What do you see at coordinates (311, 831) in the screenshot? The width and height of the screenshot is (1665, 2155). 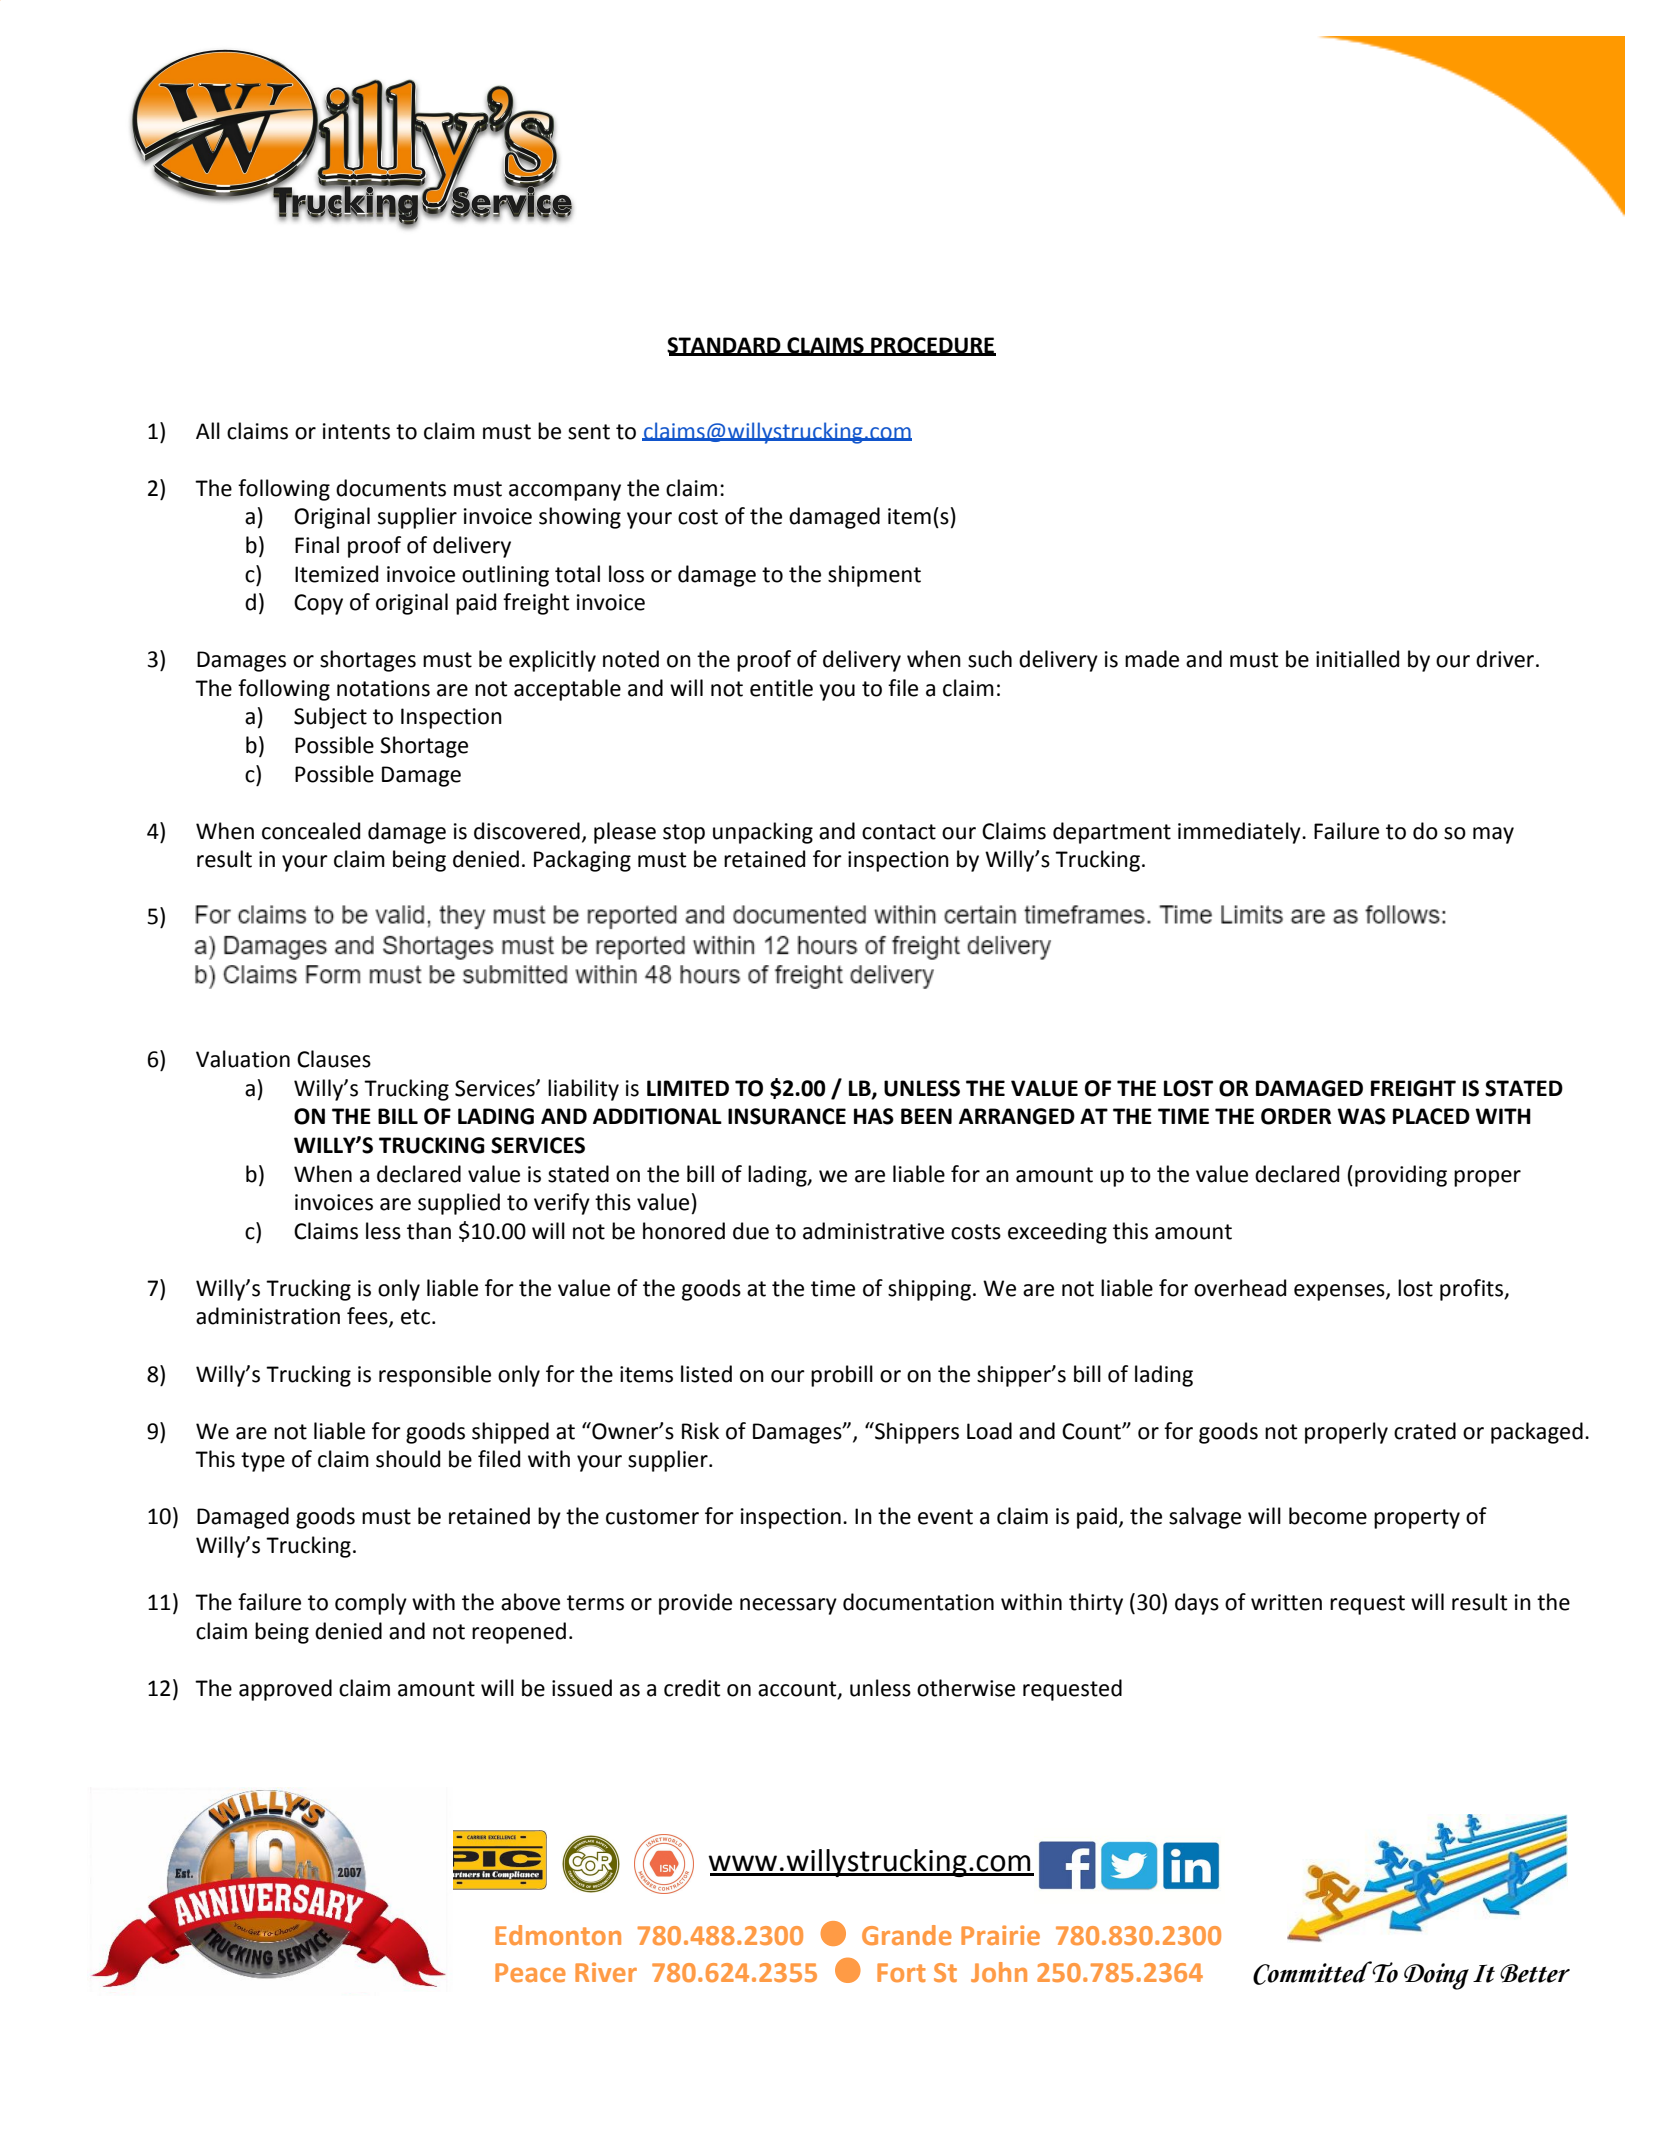 I see `concealed` at bounding box center [311, 831].
